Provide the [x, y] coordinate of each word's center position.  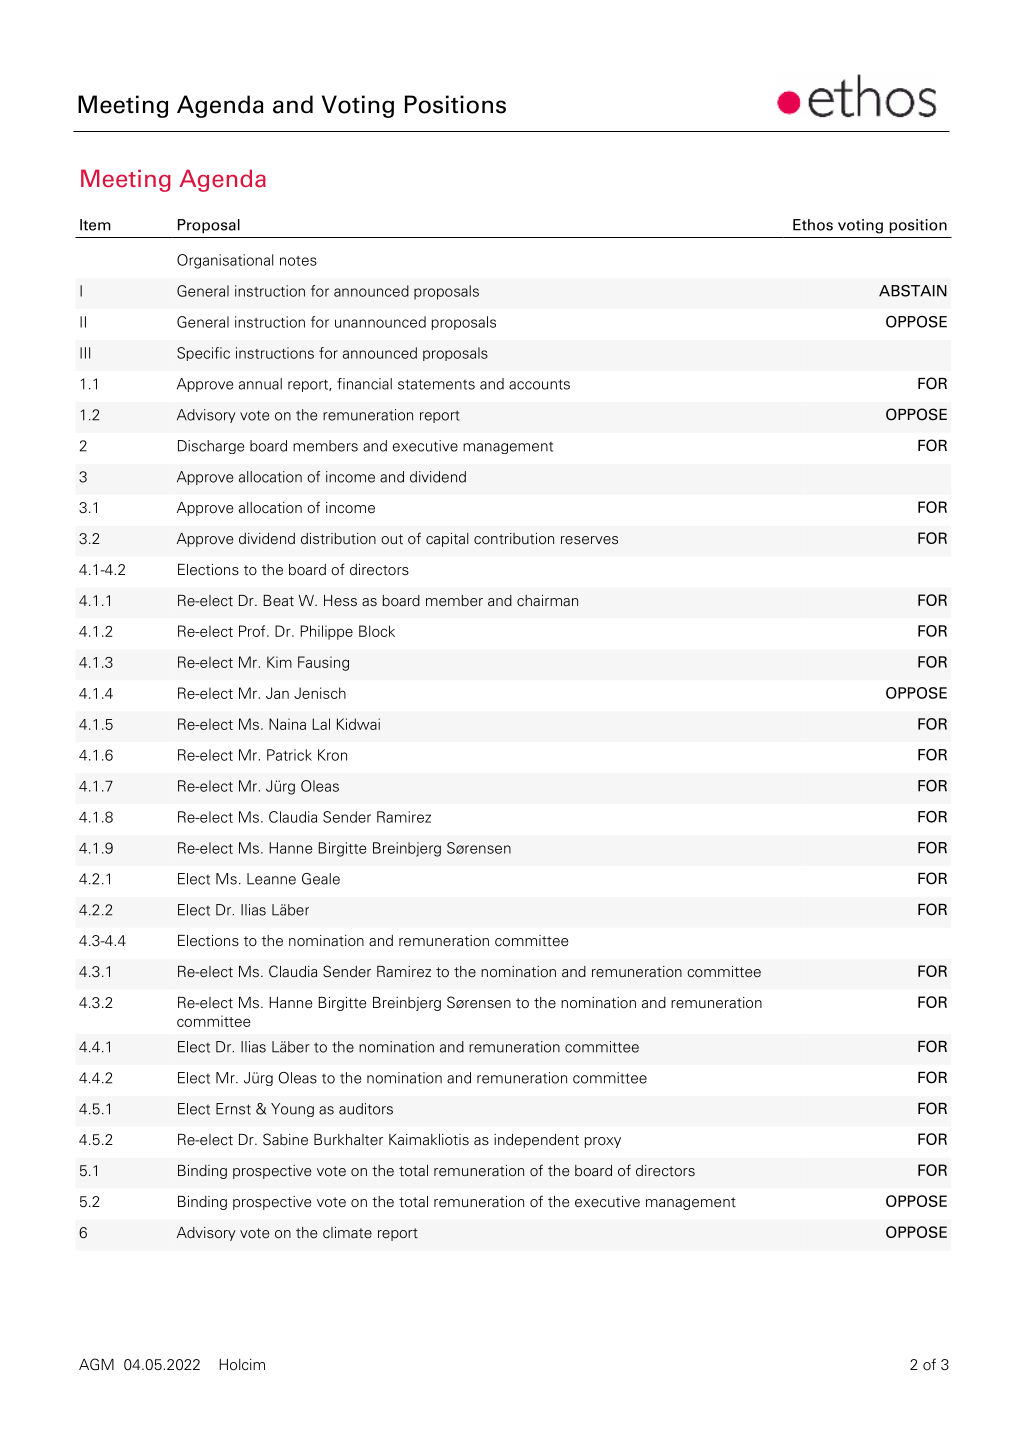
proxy [603, 1142]
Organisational [225, 261]
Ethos [813, 225]
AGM [96, 1364]
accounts [539, 384]
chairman [547, 600]
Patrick [289, 755]
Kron [332, 755]
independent [536, 1141]
